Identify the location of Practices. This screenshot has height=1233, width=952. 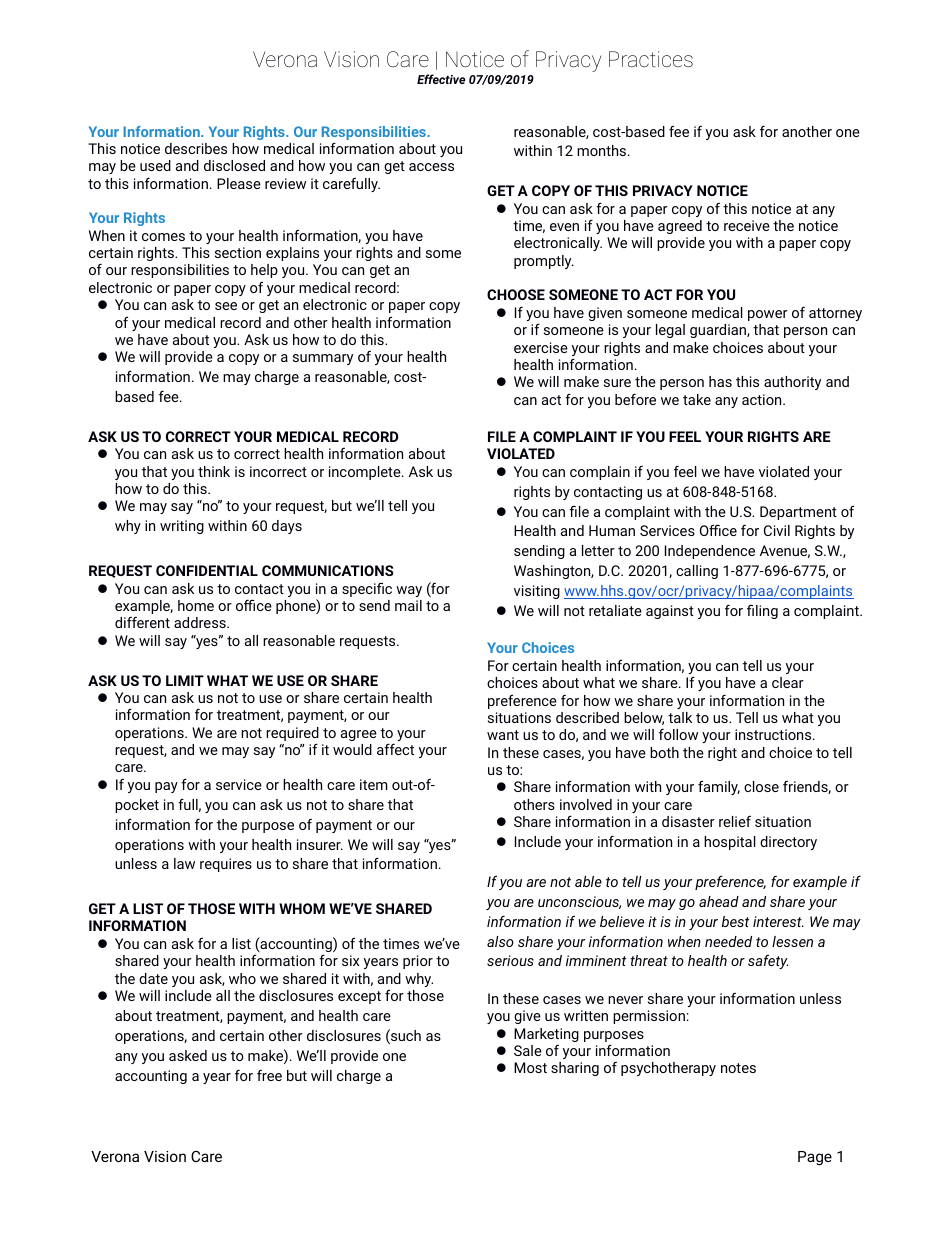
(651, 59).
